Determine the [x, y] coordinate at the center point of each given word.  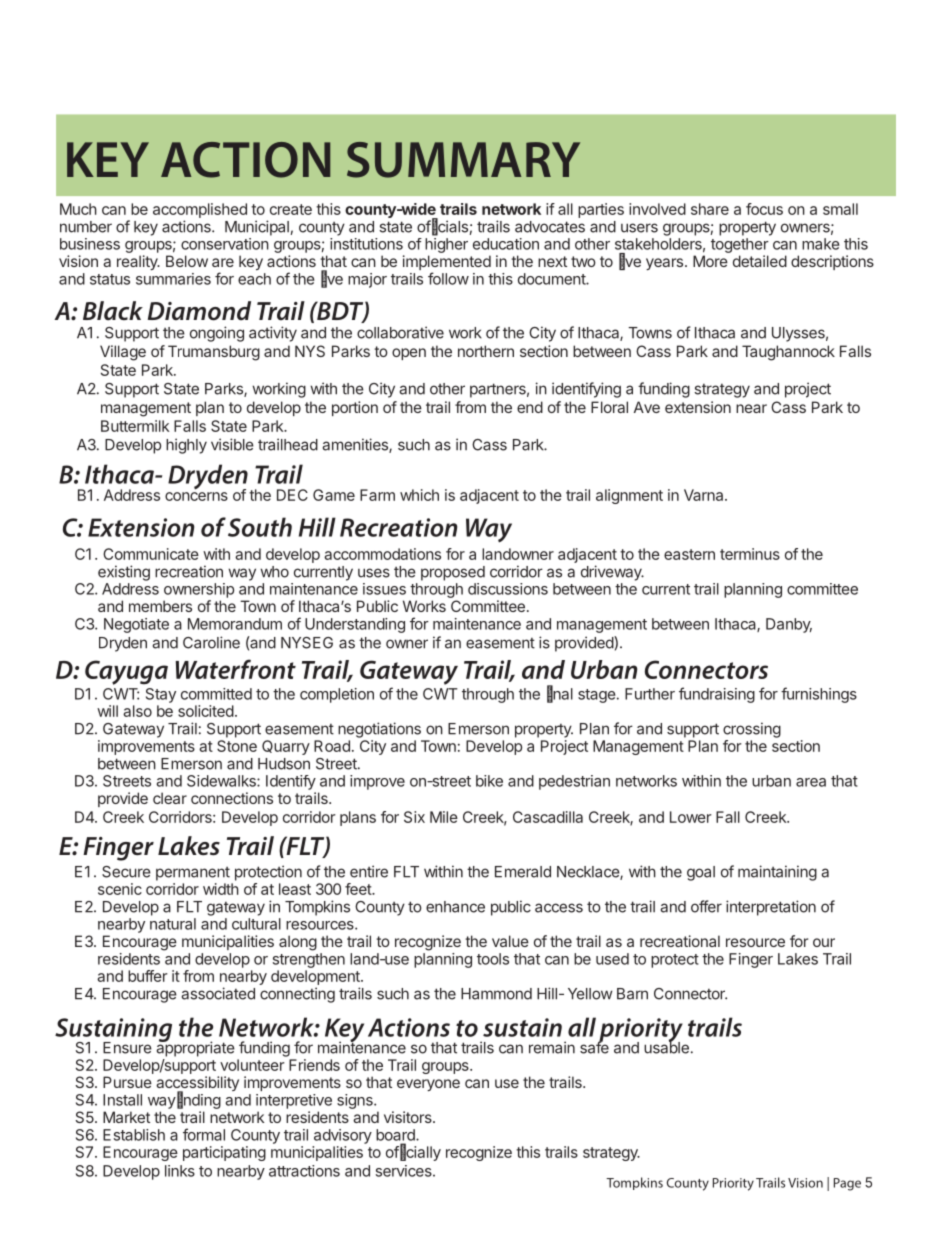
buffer [148, 976]
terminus [750, 554]
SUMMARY [463, 160]
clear [170, 798]
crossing [752, 730]
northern [486, 351]
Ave [647, 407]
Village [123, 353]
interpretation [771, 908]
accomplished [200, 210]
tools [493, 959]
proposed [453, 573]
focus [764, 209]
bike [489, 781]
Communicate [151, 554]
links [180, 1171]
